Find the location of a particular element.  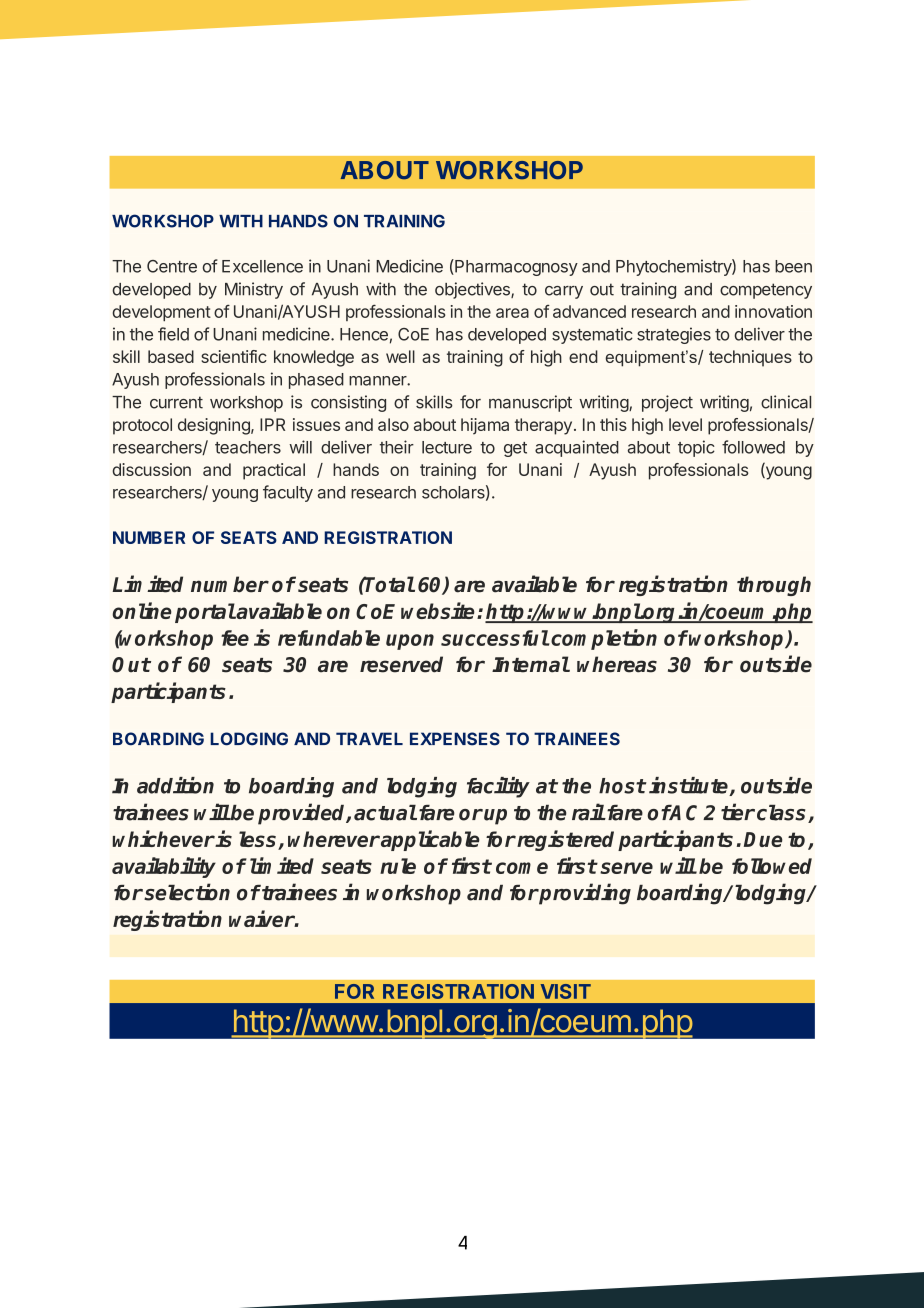

selection is located at coordinates (186, 892).
